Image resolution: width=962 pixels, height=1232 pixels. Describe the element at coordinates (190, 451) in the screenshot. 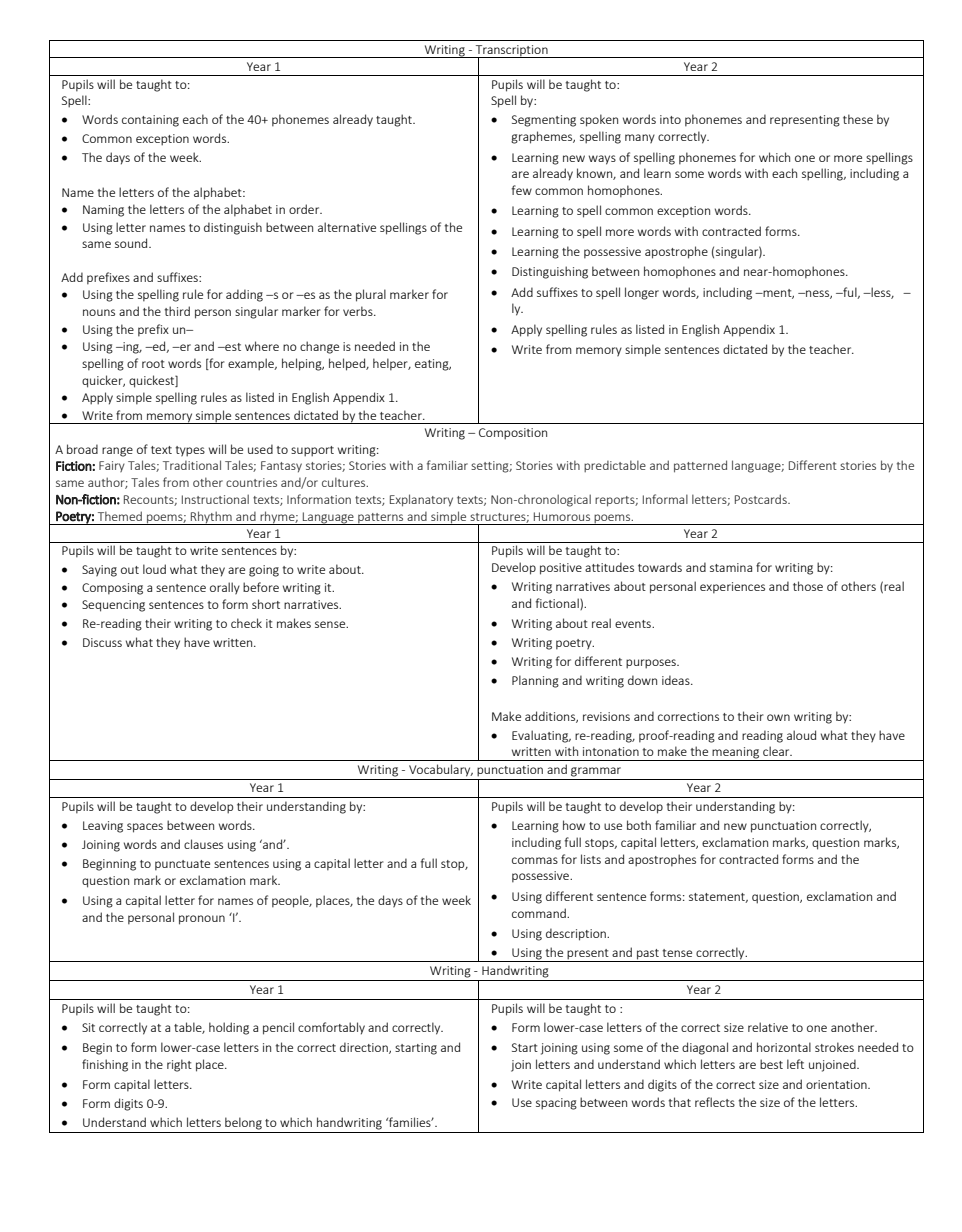

I see `types` at that location.
